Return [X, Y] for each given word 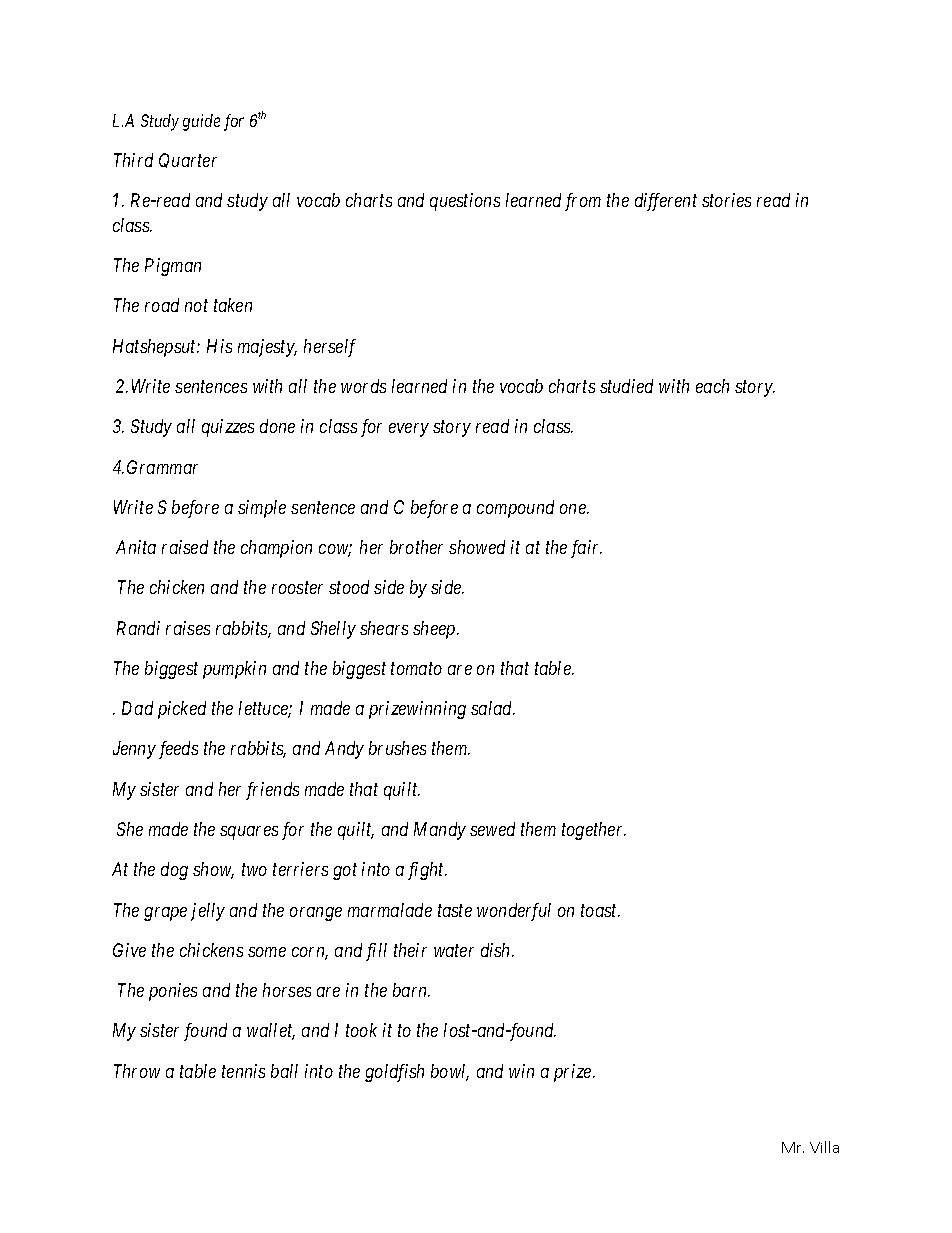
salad [493, 708]
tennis [243, 1071]
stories [726, 200]
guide [201, 122]
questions [465, 202]
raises [188, 628]
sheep [435, 630]
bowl [450, 1072]
